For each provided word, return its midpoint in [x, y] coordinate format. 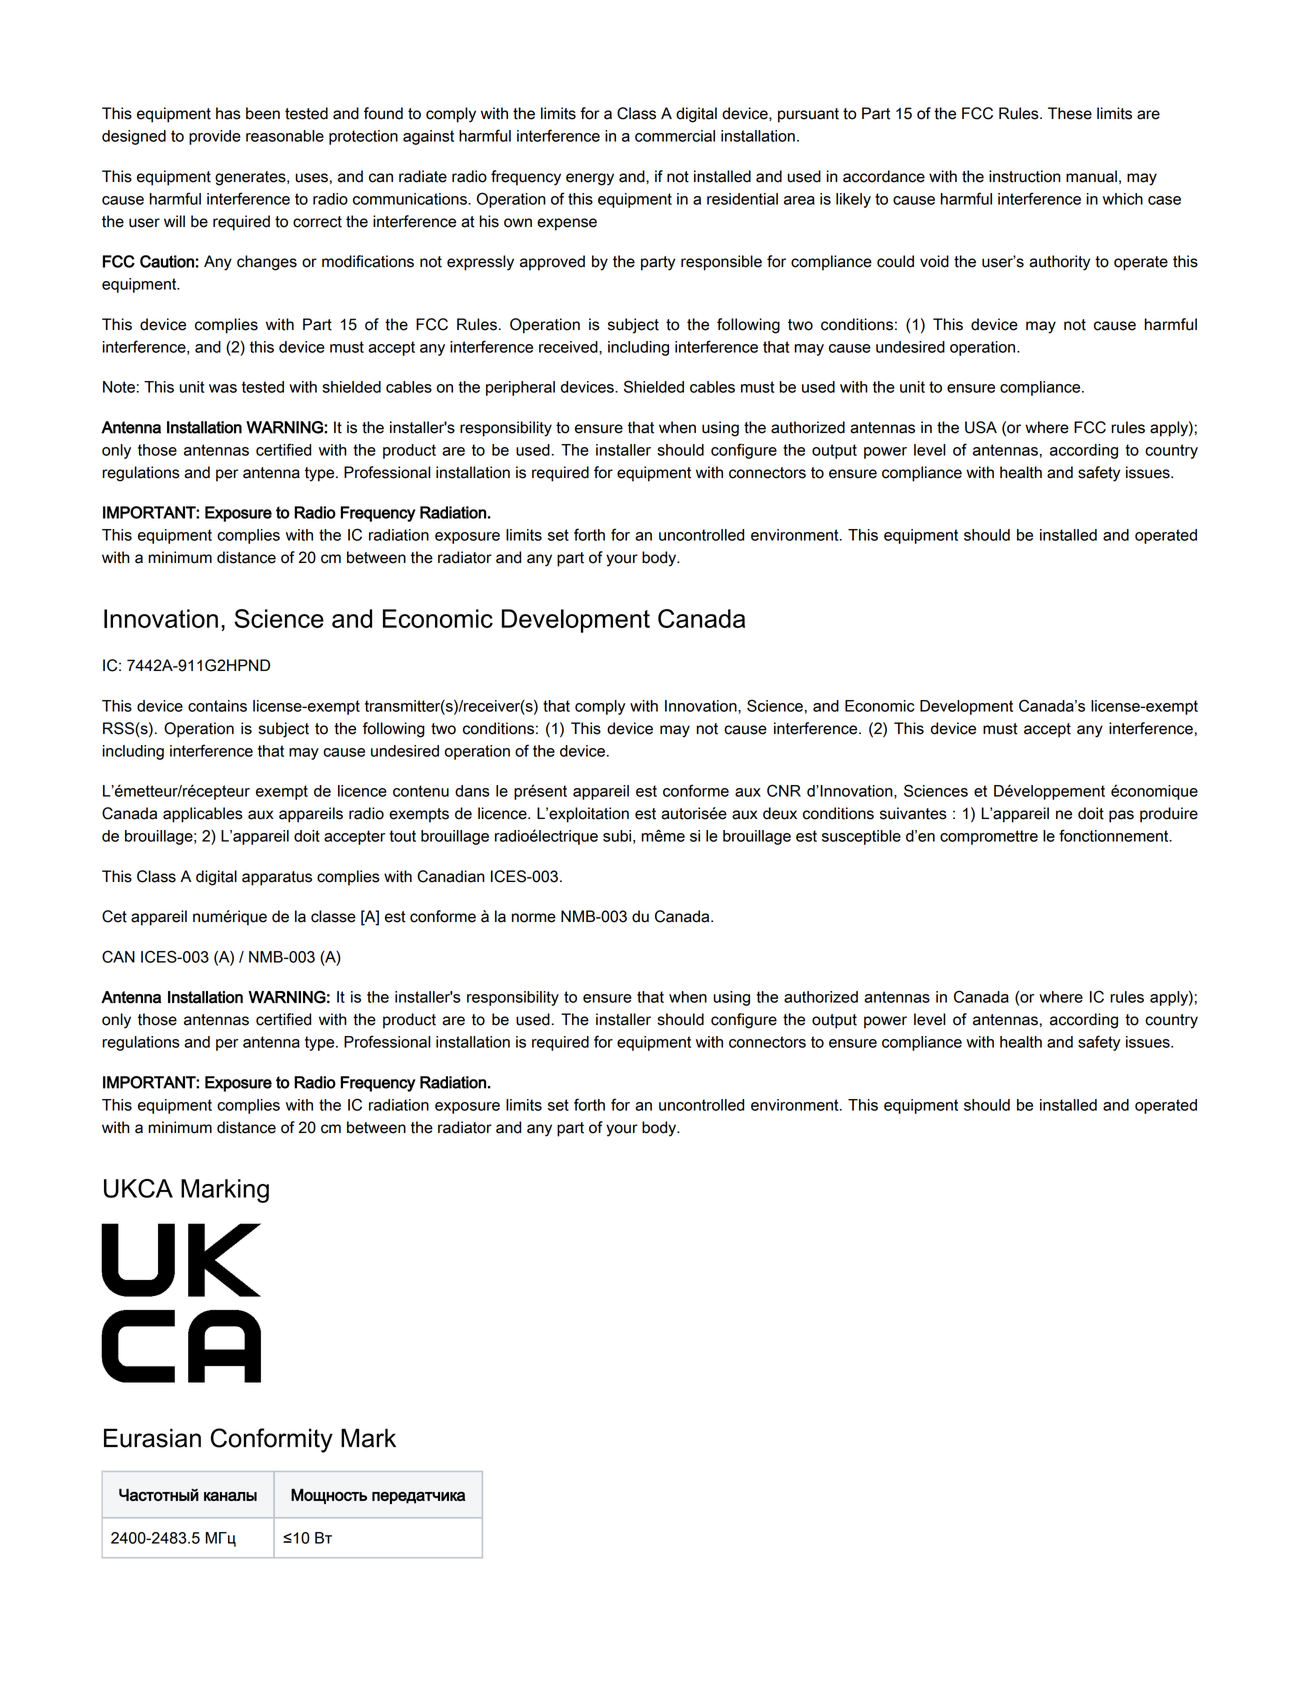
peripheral [520, 388]
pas [1121, 816]
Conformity [272, 1440]
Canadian [451, 876]
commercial [675, 136]
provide [215, 137]
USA [981, 427]
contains [217, 706]
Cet [114, 916]
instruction [1025, 176]
